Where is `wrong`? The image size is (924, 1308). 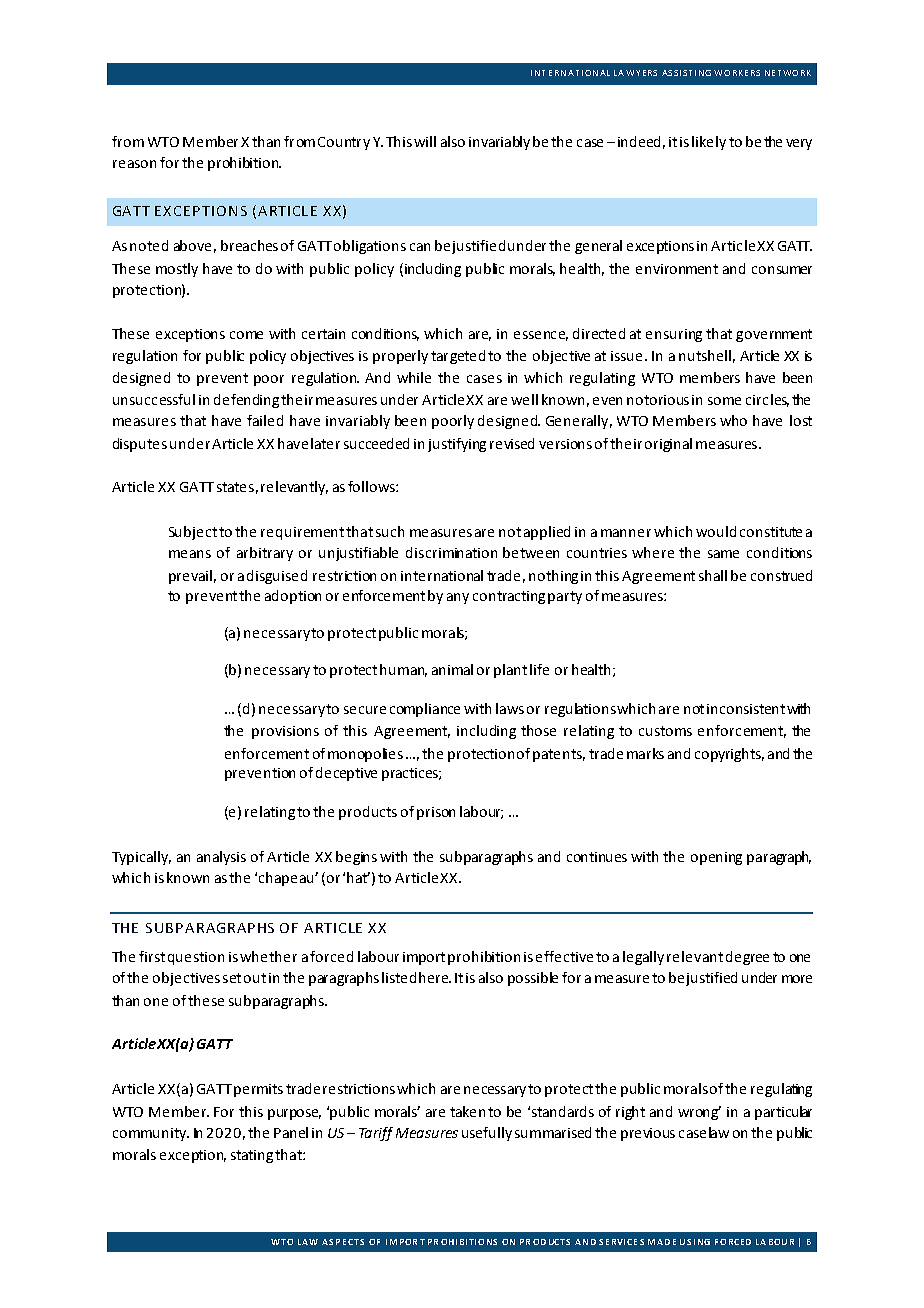 wrong is located at coordinates (699, 1113).
